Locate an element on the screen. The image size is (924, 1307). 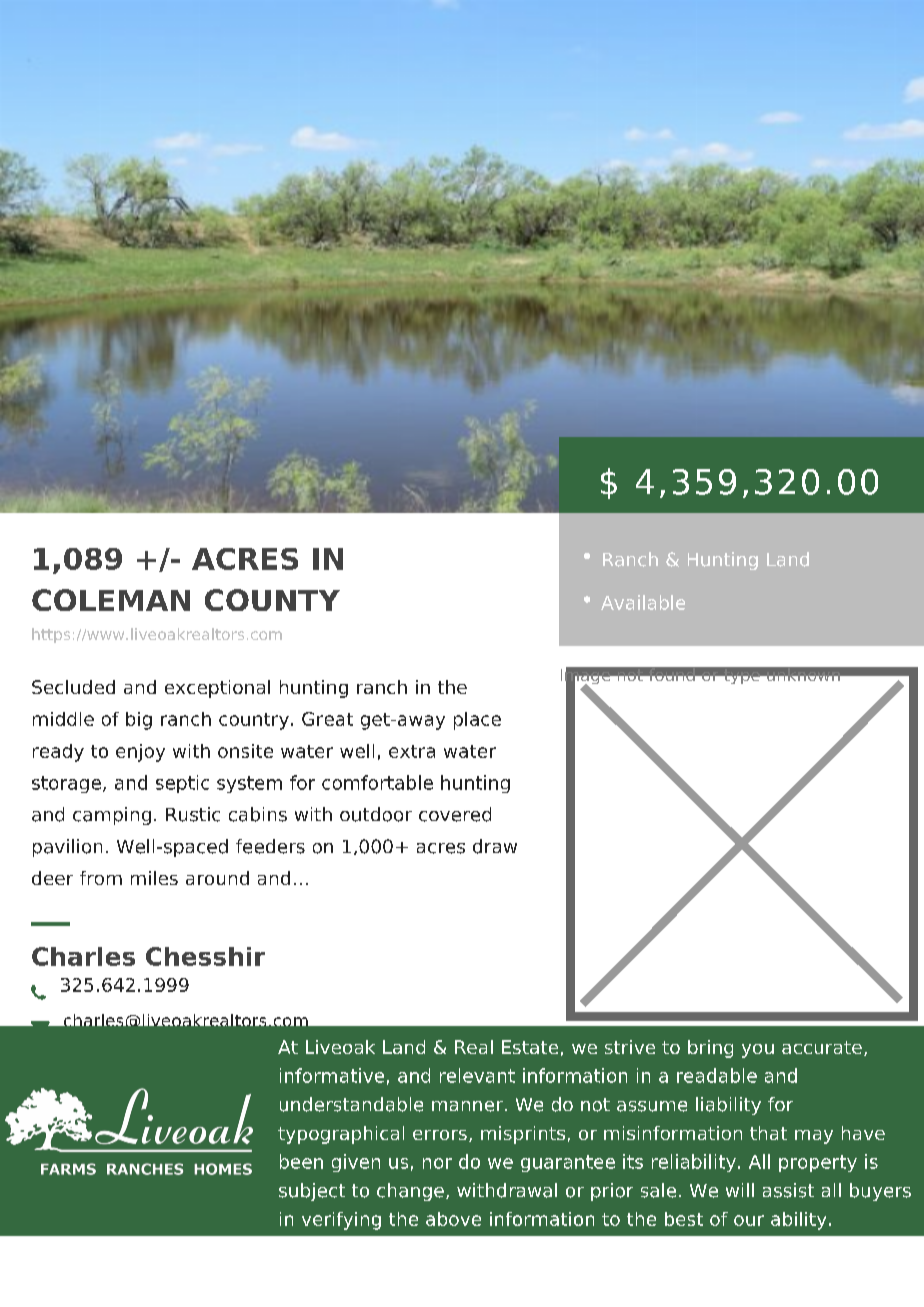
assist is located at coordinates (788, 1190).
